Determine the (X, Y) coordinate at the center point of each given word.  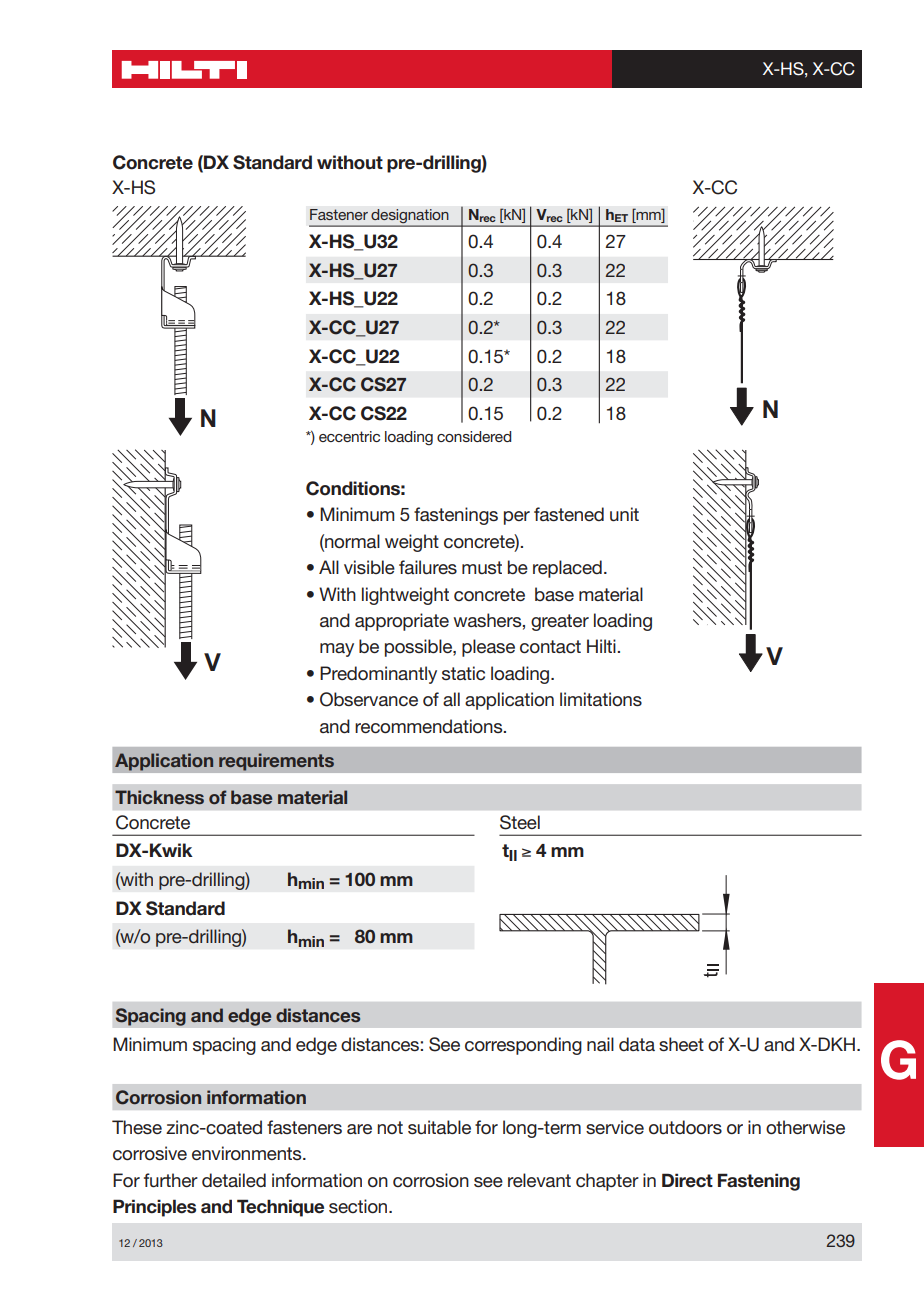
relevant (539, 1180)
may (337, 650)
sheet (681, 1044)
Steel (520, 822)
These (137, 1127)
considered (474, 436)
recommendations (430, 726)
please (488, 648)
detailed (234, 1180)
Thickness (159, 797)
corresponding (523, 1046)
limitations (601, 699)
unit (624, 514)
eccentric (349, 436)
